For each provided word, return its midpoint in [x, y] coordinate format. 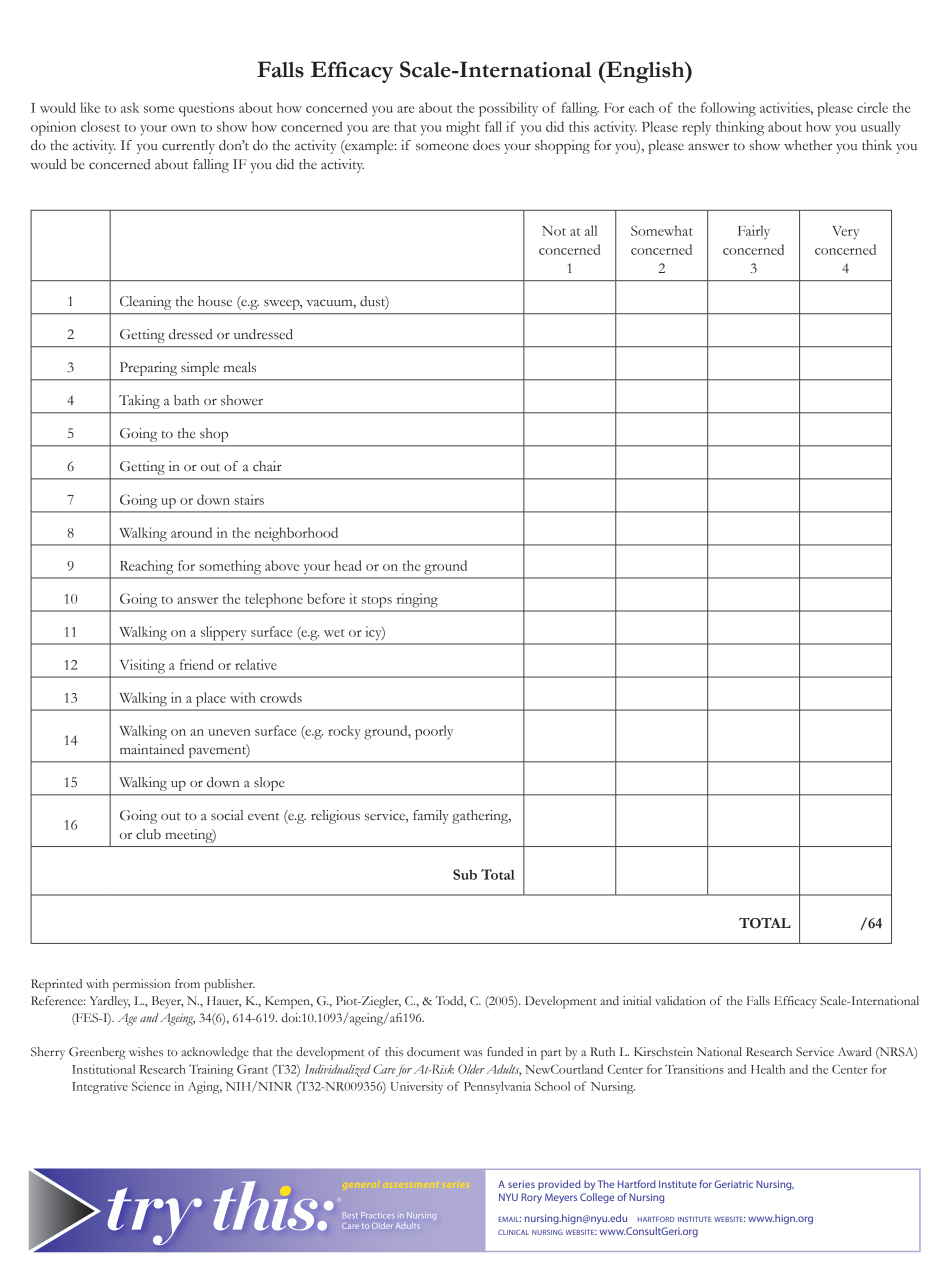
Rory [531, 1198]
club [148, 834]
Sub [465, 874]
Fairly [754, 232]
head [348, 565]
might [463, 128]
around [191, 532]
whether [808, 145]
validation [680, 1000]
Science [151, 1086]
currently [188, 147]
